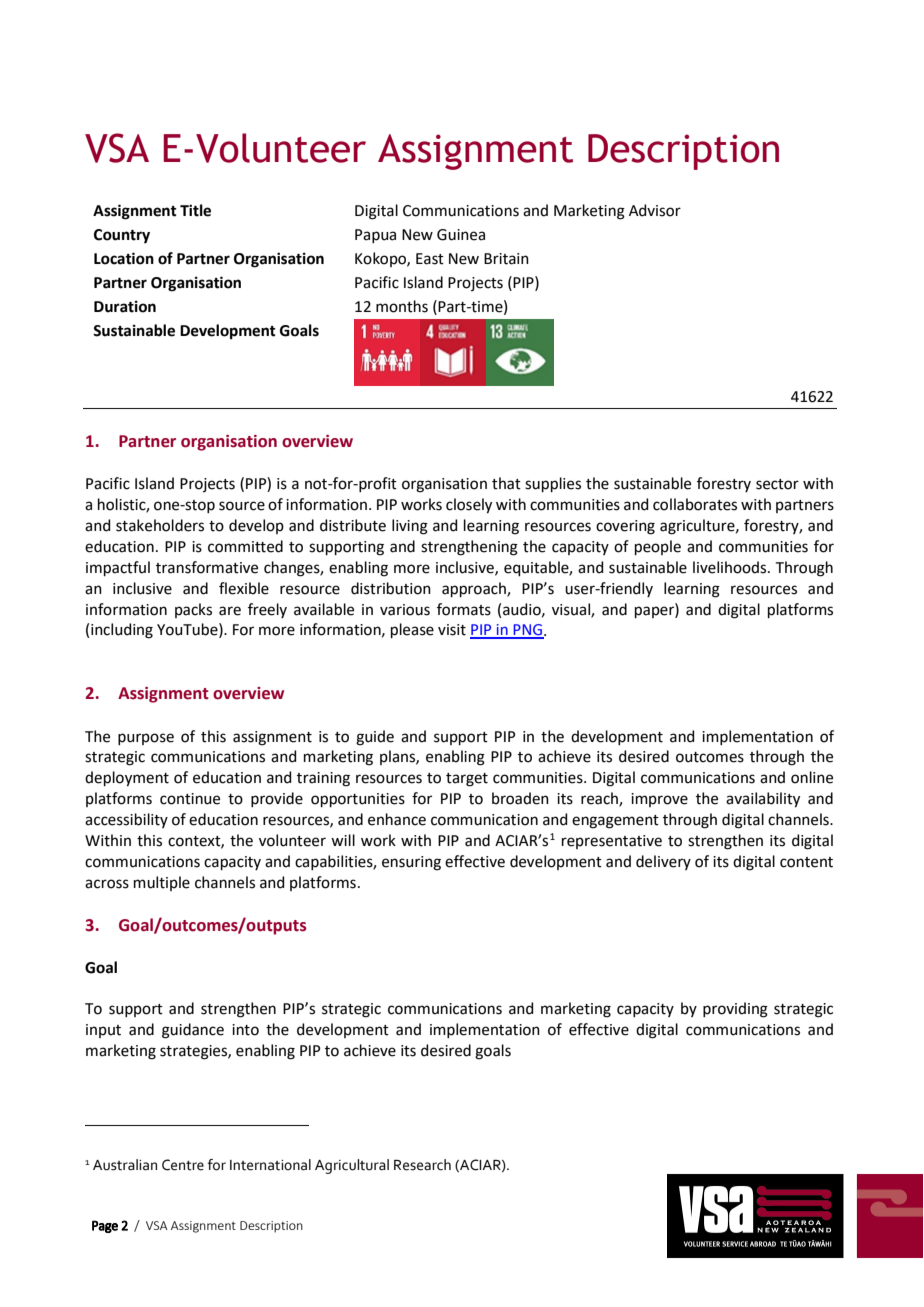 This image has height=1307, width=924. What do you see at coordinates (467, 780) in the image?
I see `target` at bounding box center [467, 780].
